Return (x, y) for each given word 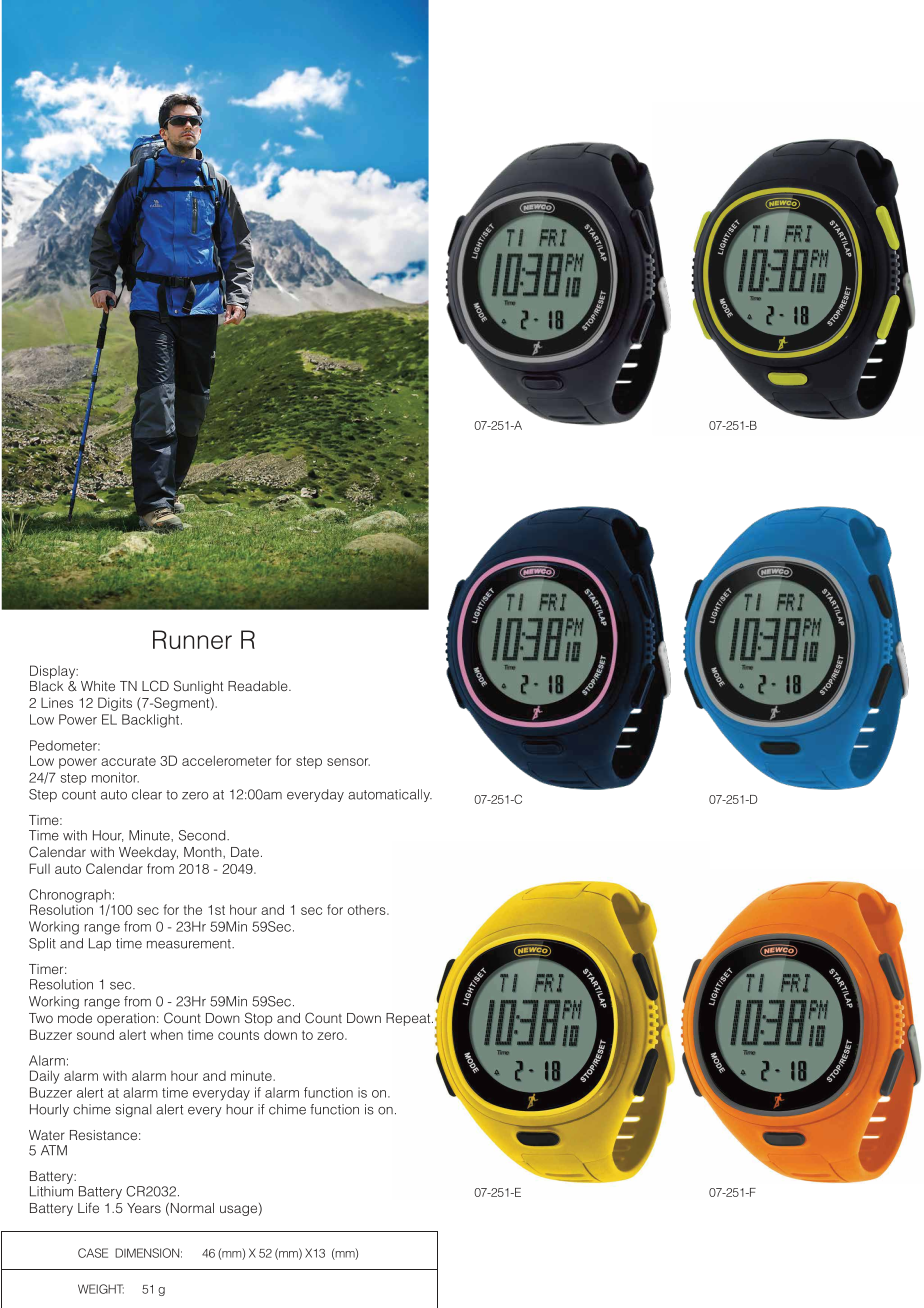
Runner (192, 639)
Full (39, 868)
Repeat (409, 1019)
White (98, 686)
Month (204, 852)
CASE (93, 1253)
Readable (259, 686)
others (368, 910)
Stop (258, 1019)
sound (95, 1034)
